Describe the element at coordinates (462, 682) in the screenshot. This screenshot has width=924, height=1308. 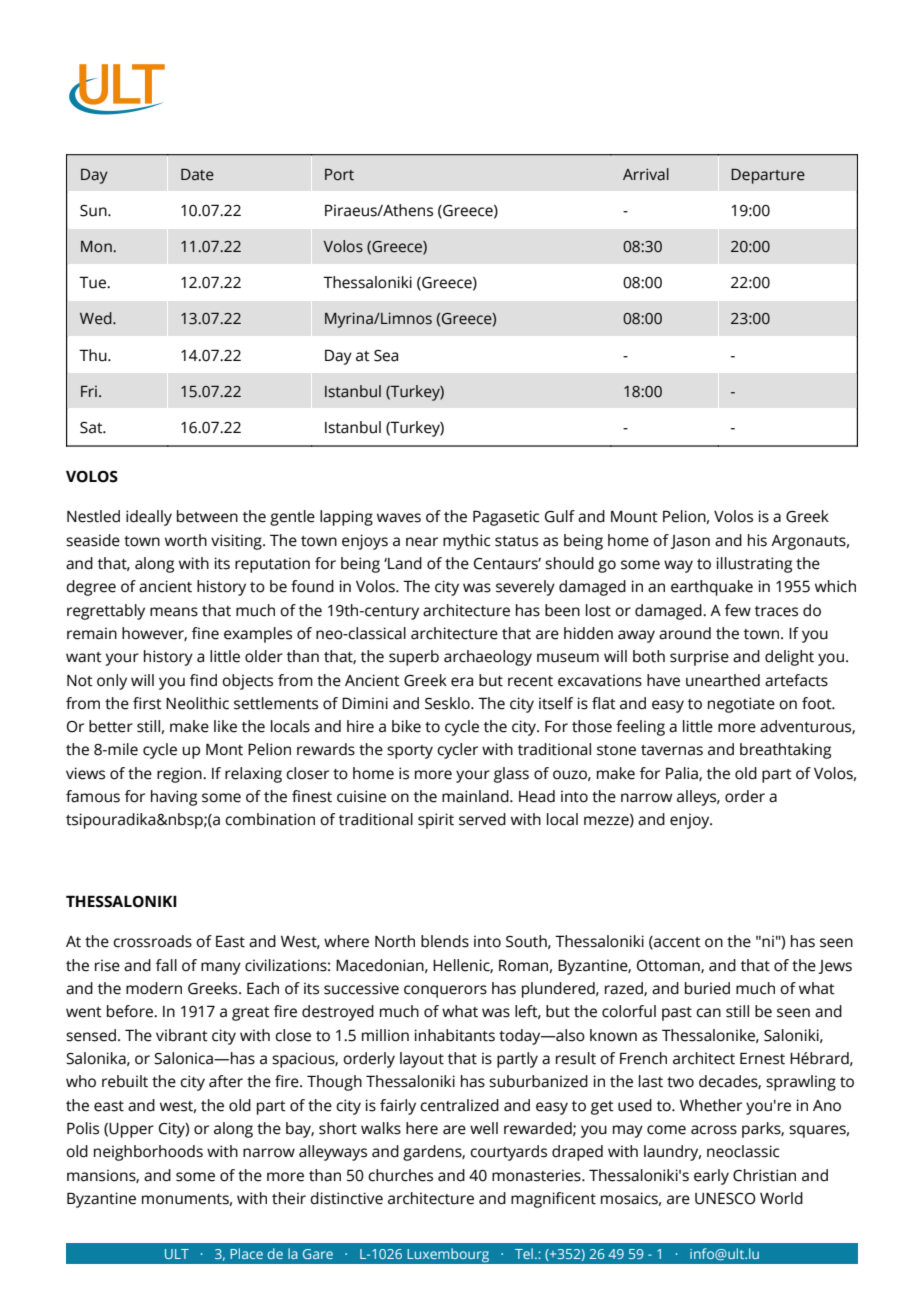
I see `era` at that location.
